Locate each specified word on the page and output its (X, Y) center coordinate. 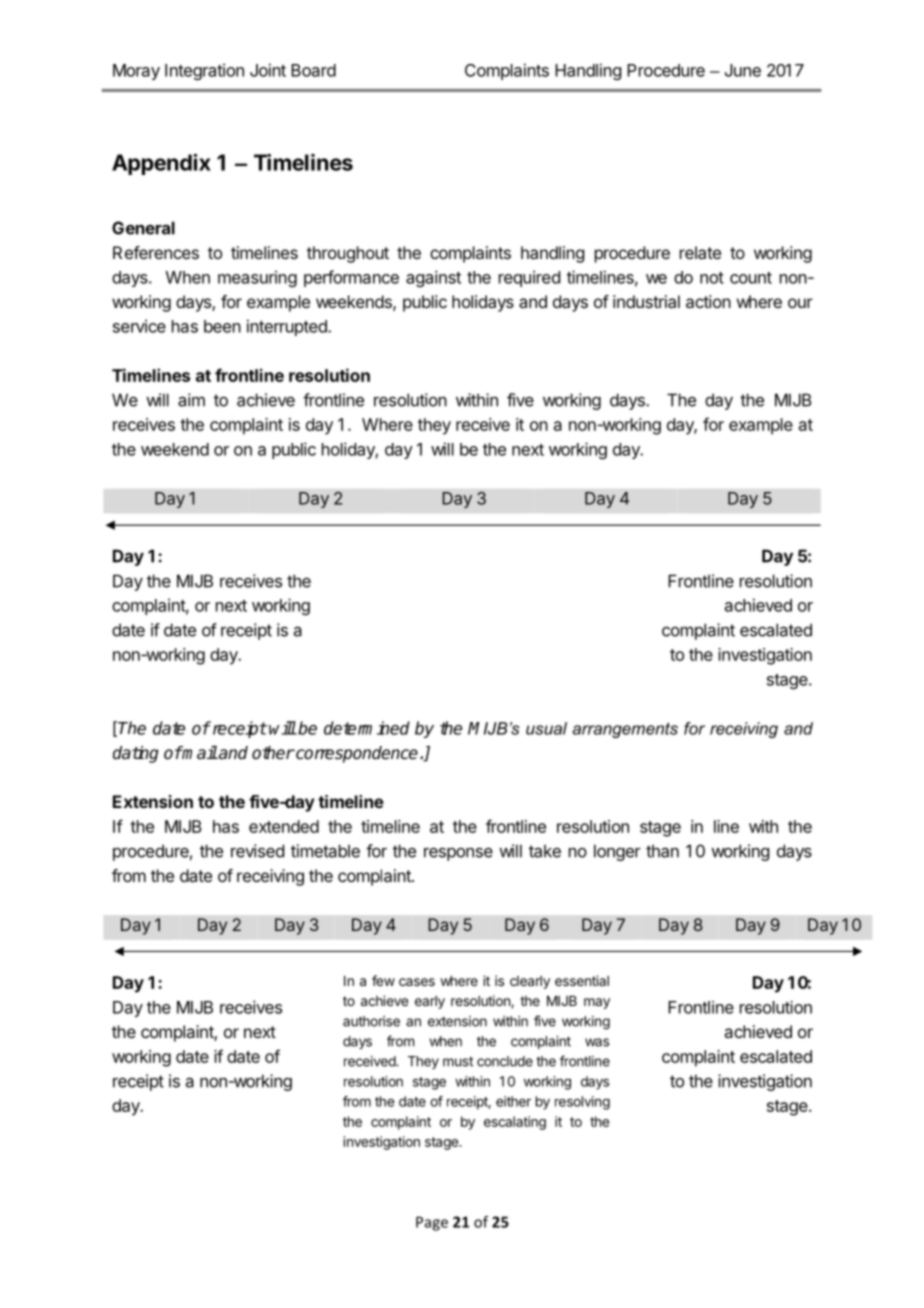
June (743, 70)
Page (432, 1223)
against (433, 278)
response (458, 854)
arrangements (625, 730)
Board (313, 70)
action (708, 301)
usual (546, 728)
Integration (204, 71)
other (273, 753)
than (662, 851)
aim (191, 400)
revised (257, 851)
